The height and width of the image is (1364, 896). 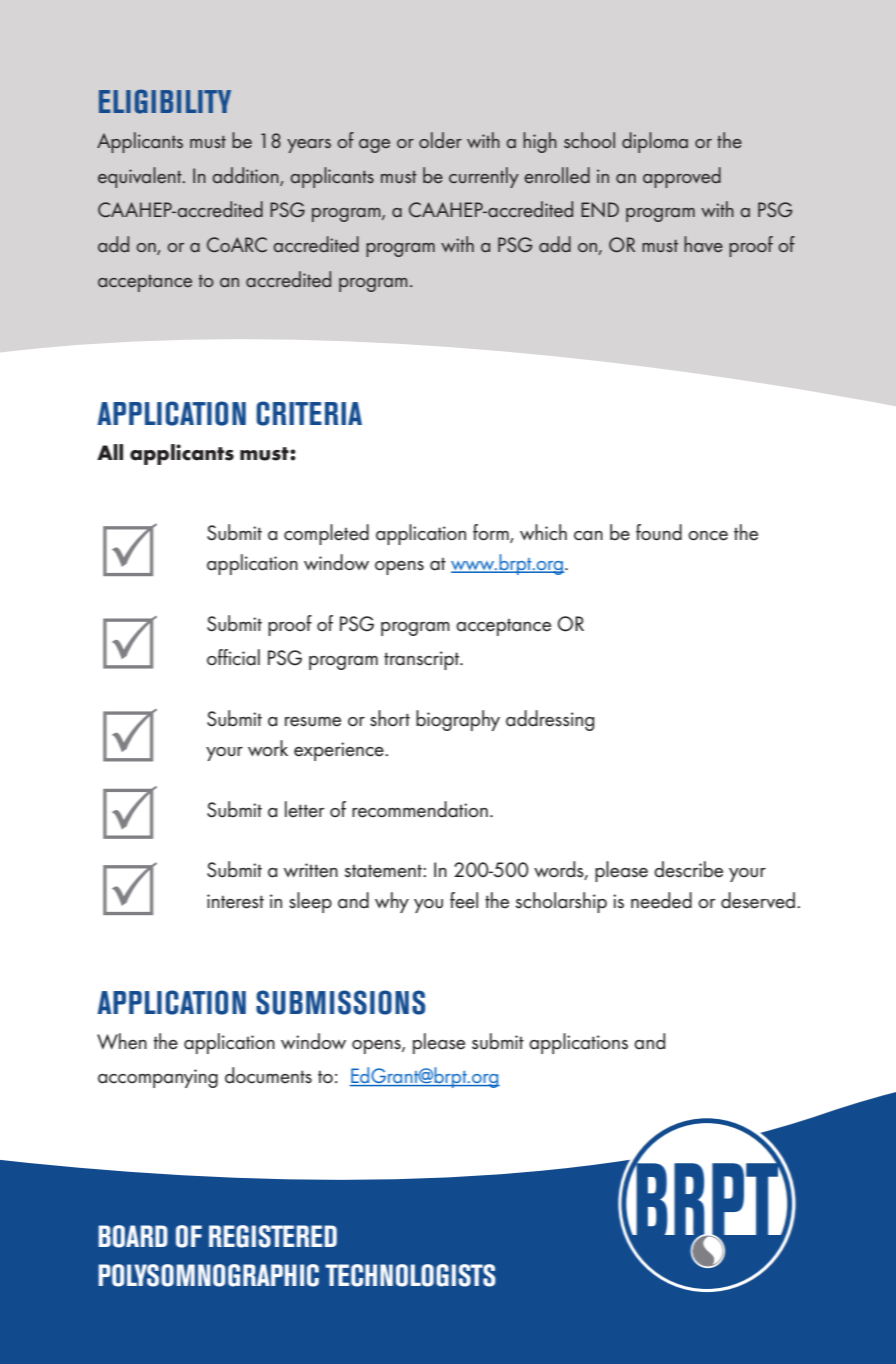 I want to click on older, so click(x=440, y=140).
